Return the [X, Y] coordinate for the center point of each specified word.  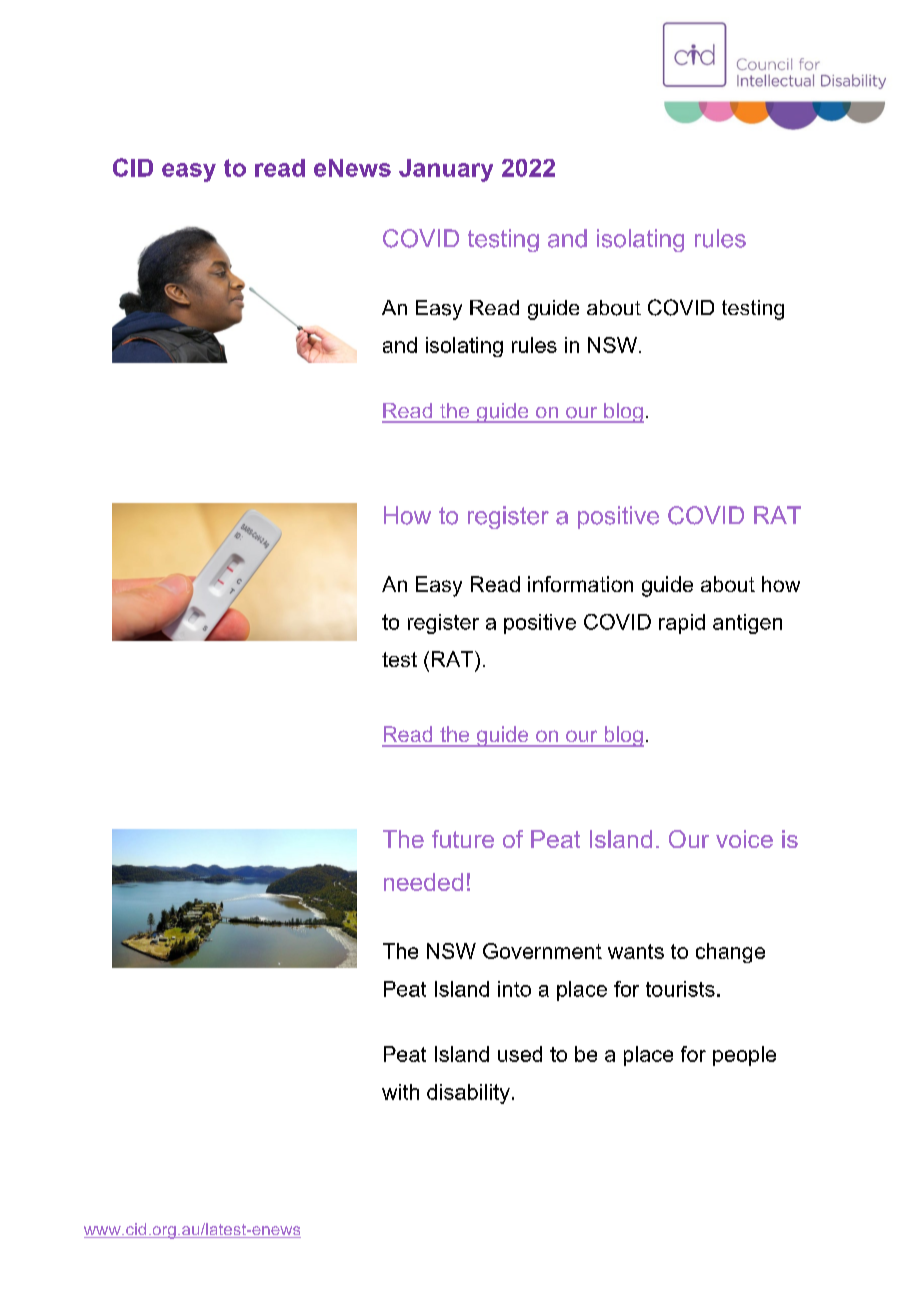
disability [468, 1094]
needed [423, 882]
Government [542, 951]
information [580, 584]
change [730, 953]
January [446, 170]
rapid [682, 624]
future [463, 839]
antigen [747, 624]
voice [744, 839]
